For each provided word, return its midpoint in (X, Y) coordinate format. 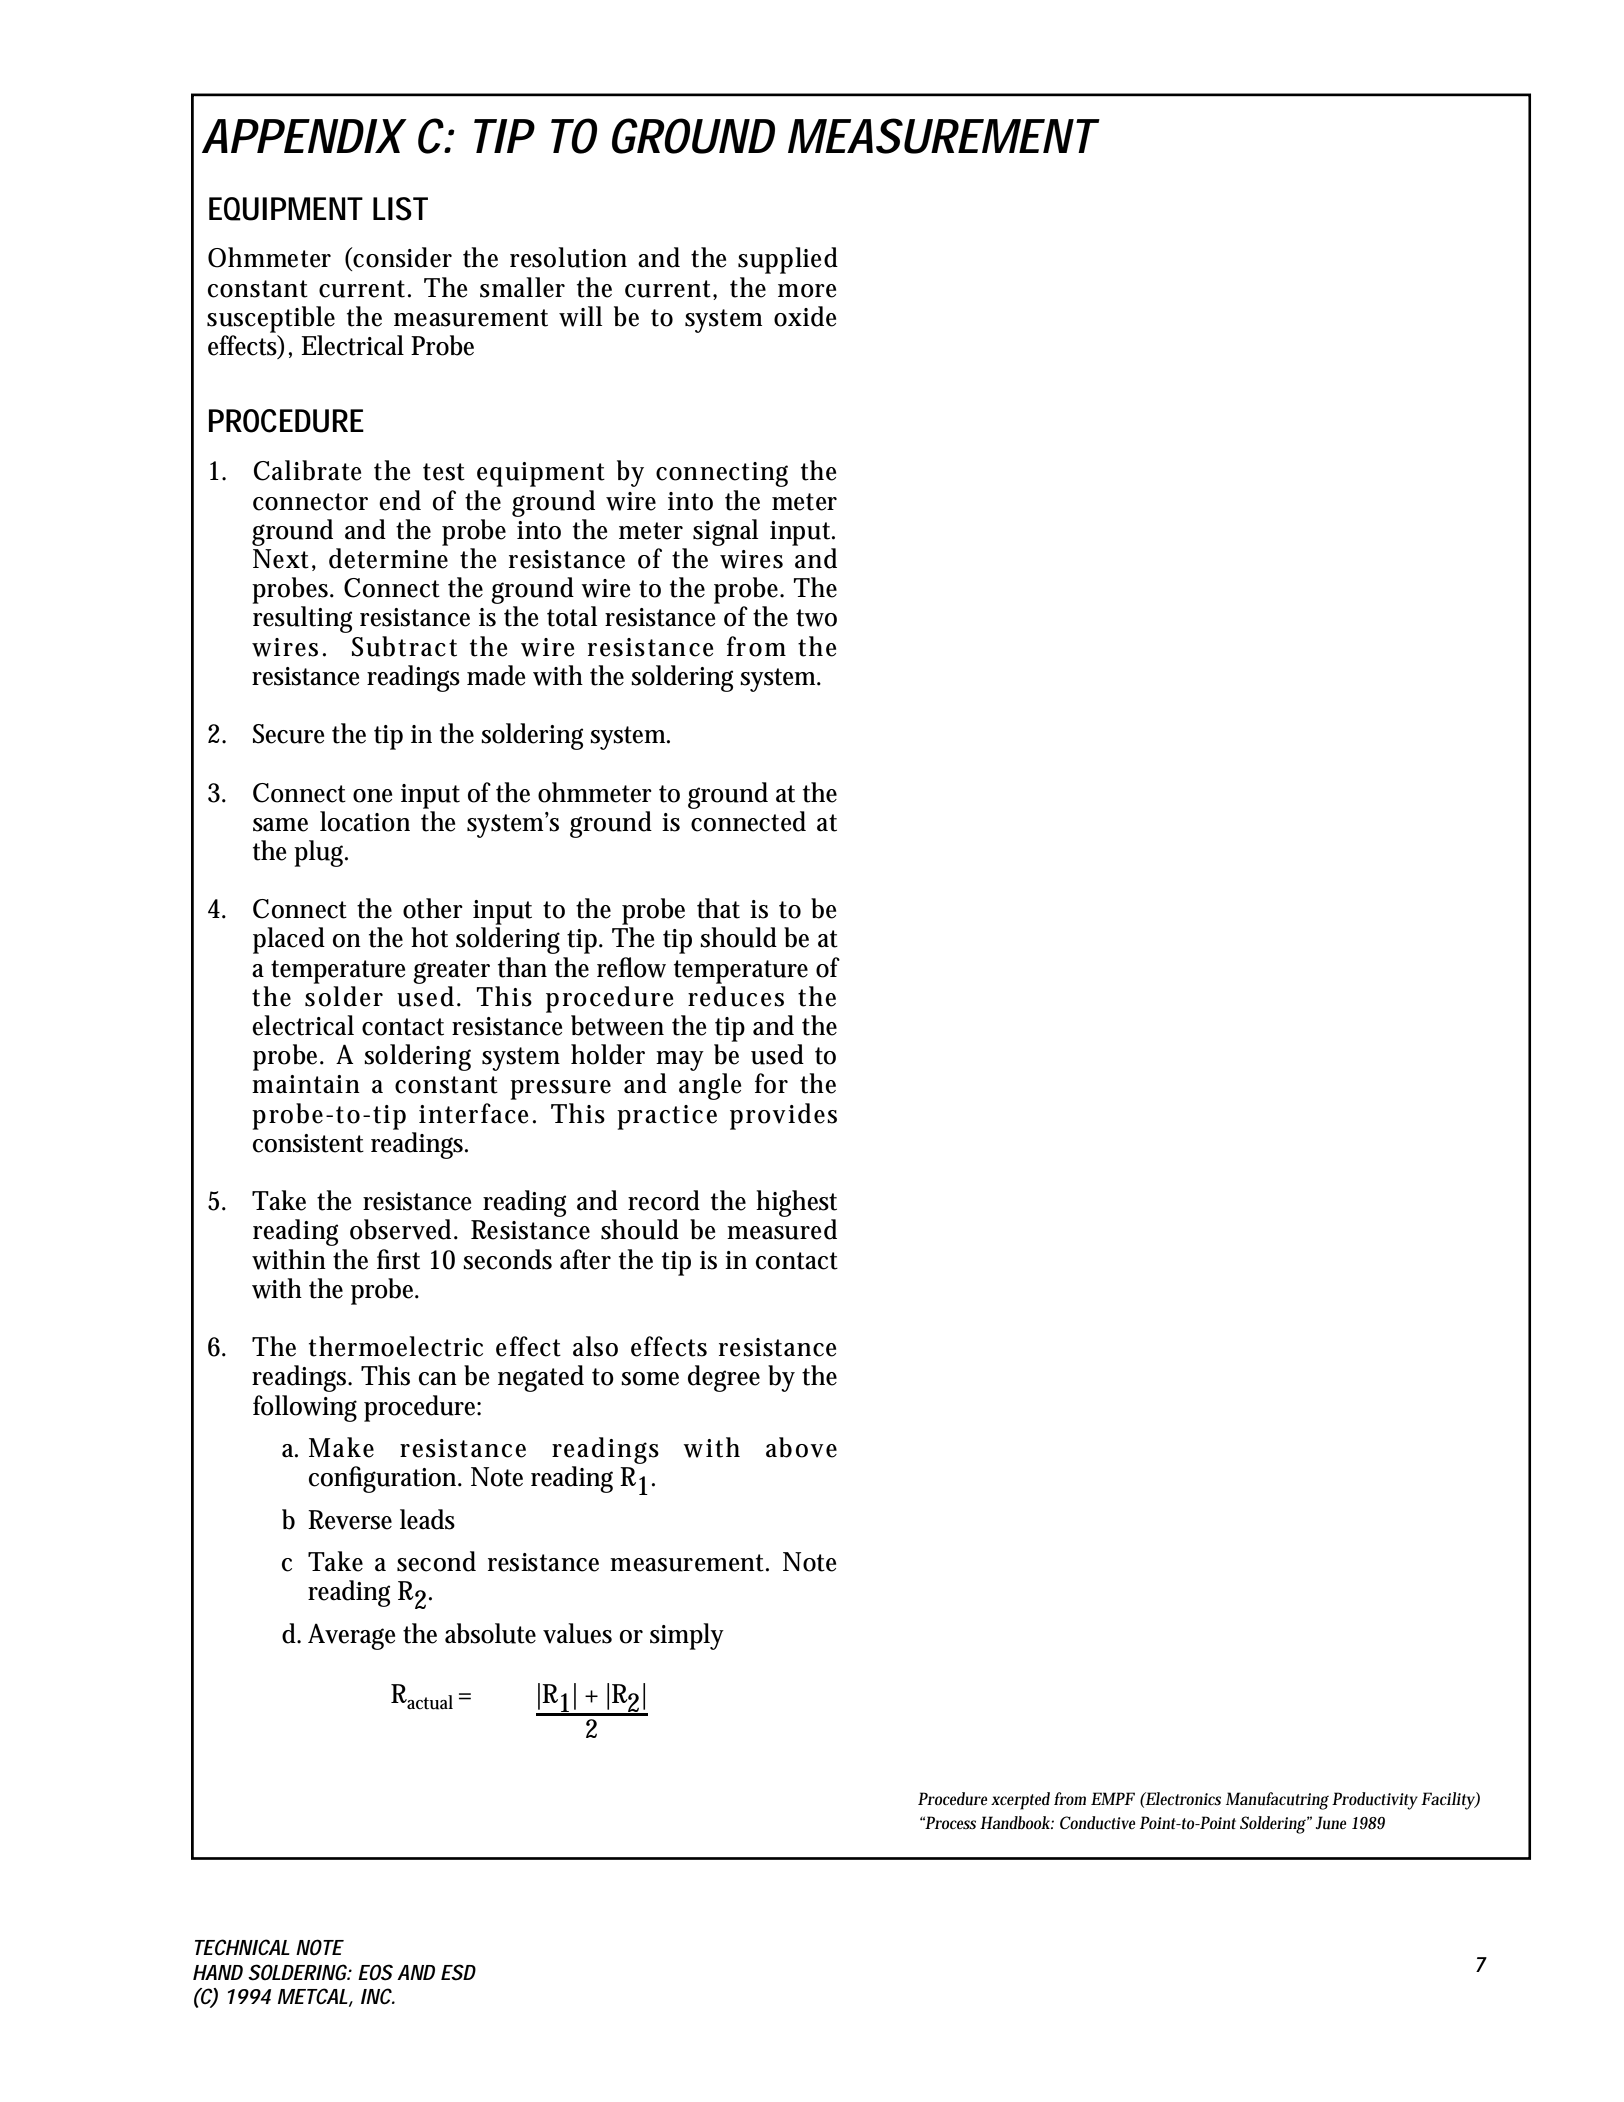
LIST (400, 209)
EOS (375, 1972)
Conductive (1097, 1823)
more (807, 291)
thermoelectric (396, 1346)
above (801, 1447)
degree (724, 1378)
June (1331, 1823)
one (372, 796)
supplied (788, 260)
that (718, 908)
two (816, 618)
